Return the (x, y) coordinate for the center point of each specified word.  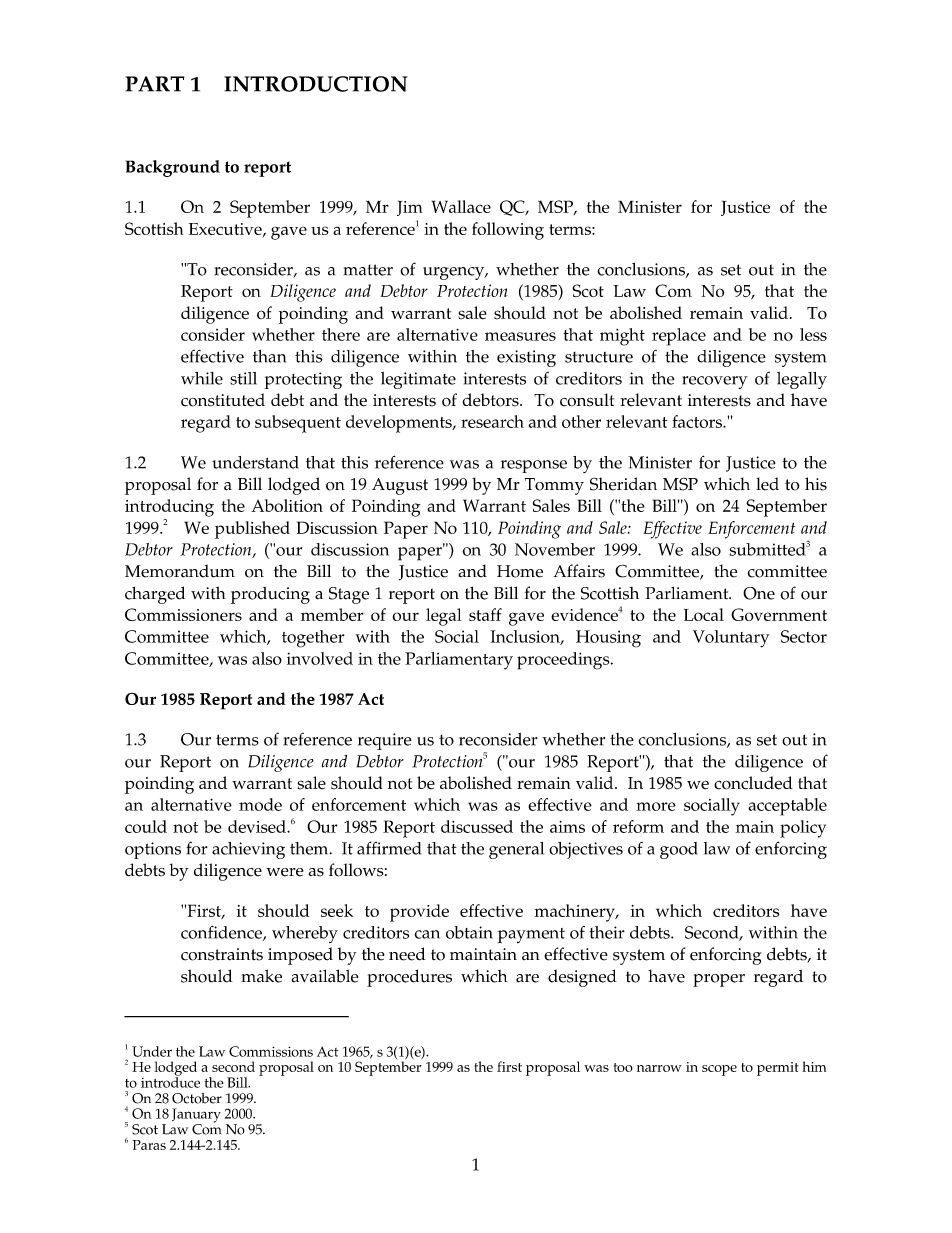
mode (260, 804)
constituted (223, 400)
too (623, 1067)
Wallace (461, 206)
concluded (753, 783)
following (508, 231)
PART (155, 84)
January (196, 1116)
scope (719, 1070)
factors (698, 421)
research (492, 421)
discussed (477, 826)
